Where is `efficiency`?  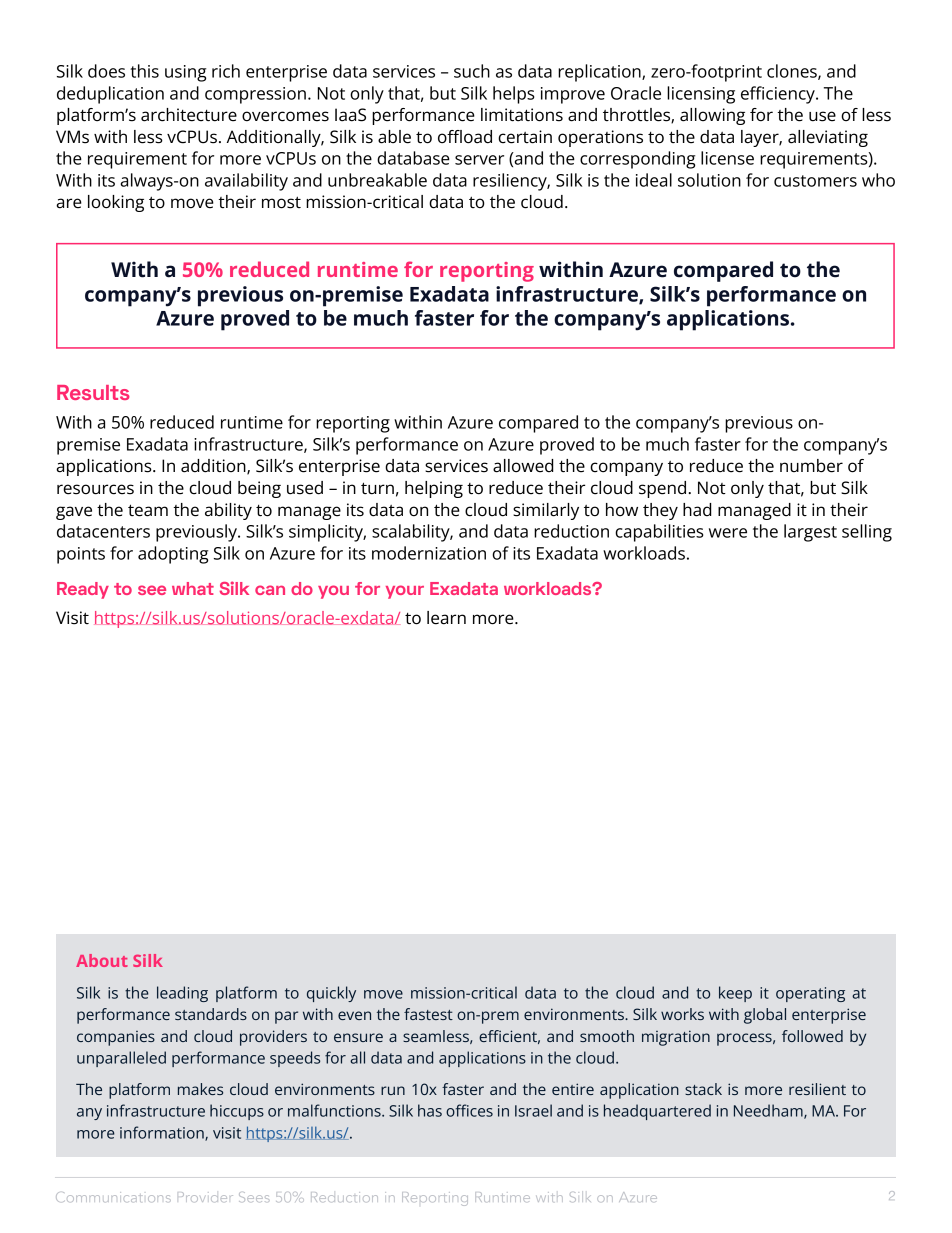 efficiency is located at coordinates (779, 95).
